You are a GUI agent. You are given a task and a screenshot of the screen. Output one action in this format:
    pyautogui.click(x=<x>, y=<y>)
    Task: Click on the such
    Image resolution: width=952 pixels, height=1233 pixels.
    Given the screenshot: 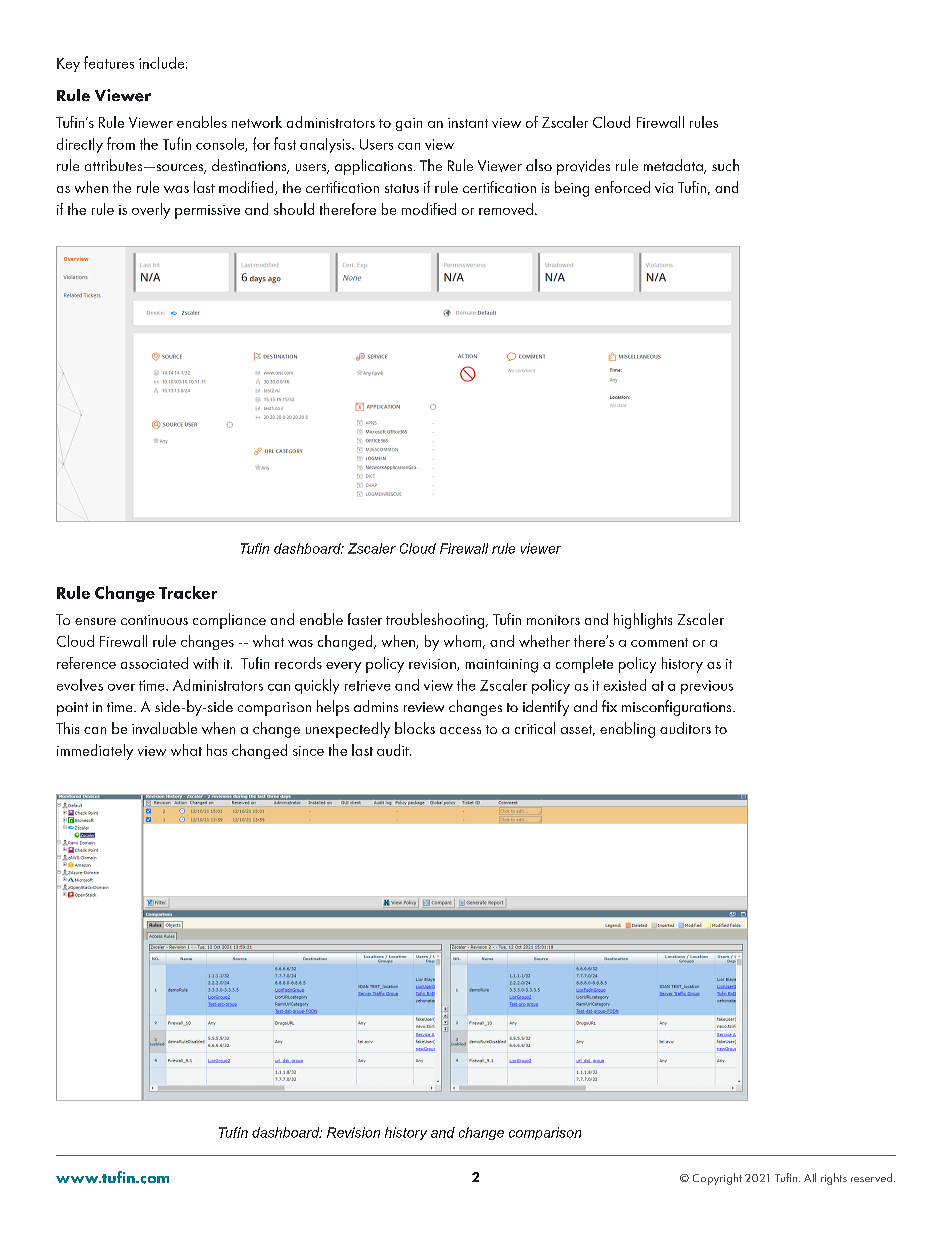 What is the action you would take?
    pyautogui.click(x=725, y=165)
